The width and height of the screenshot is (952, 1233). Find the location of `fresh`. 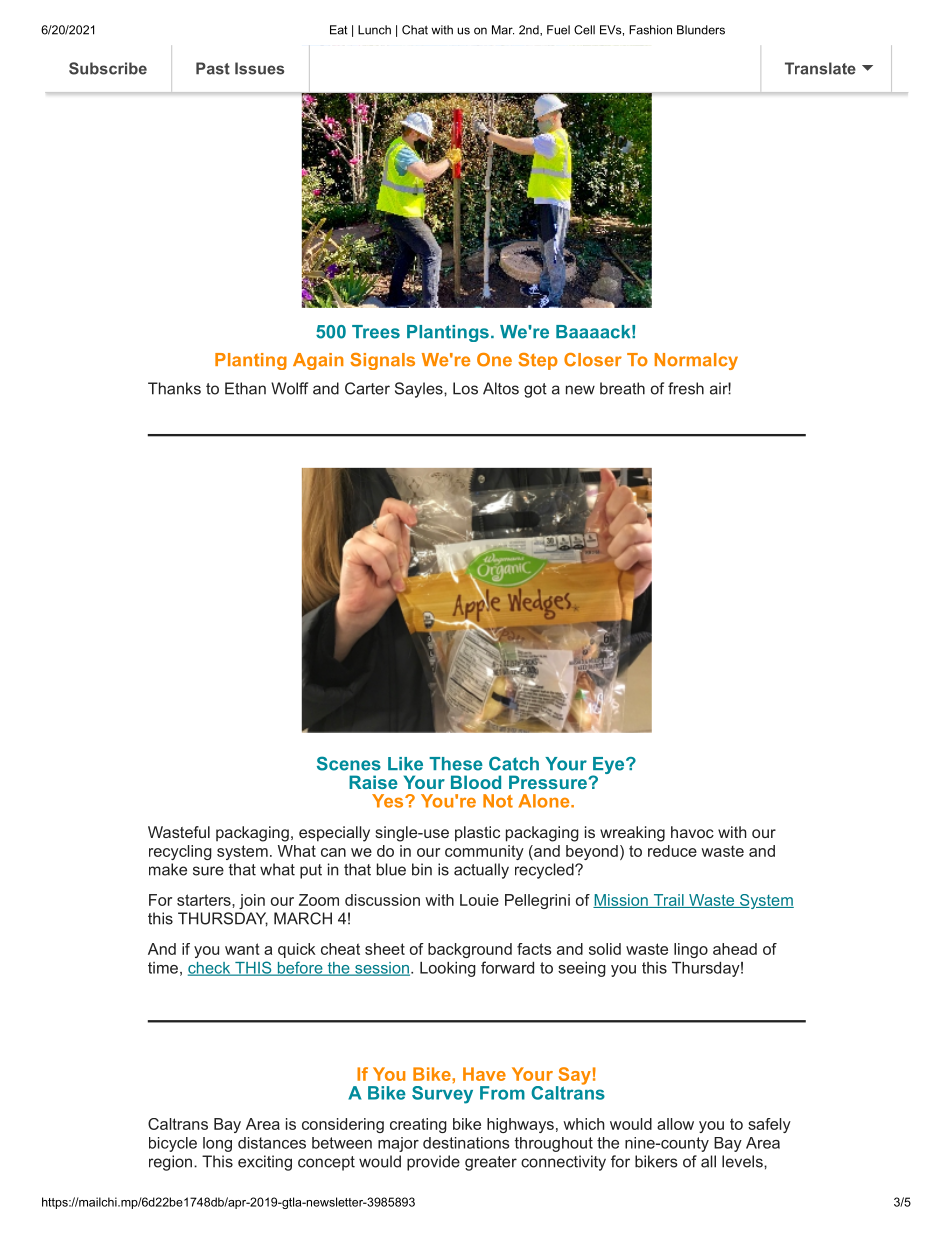

fresh is located at coordinates (686, 388).
